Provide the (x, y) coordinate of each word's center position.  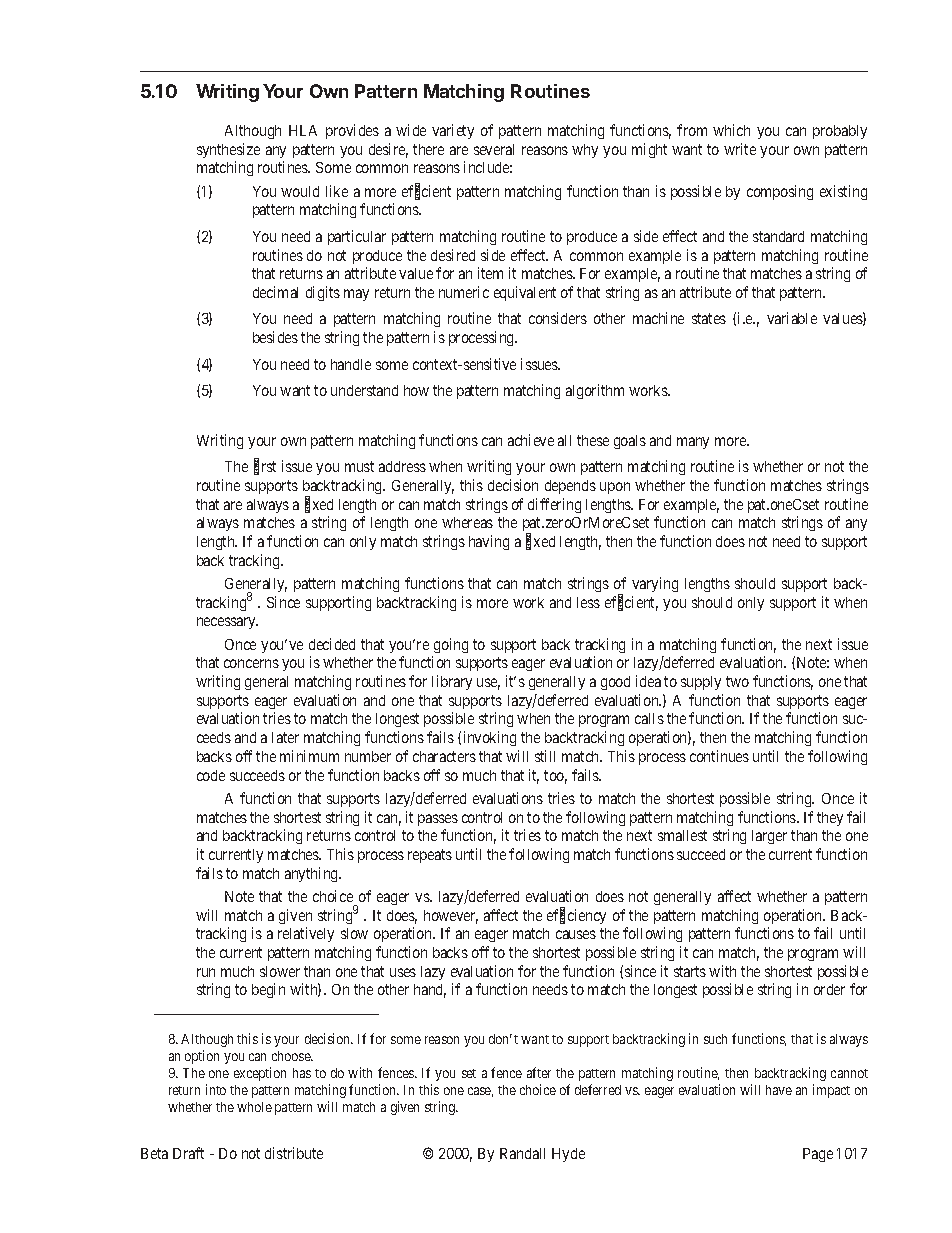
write (740, 149)
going (451, 645)
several (494, 149)
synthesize (228, 150)
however (451, 917)
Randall (522, 1153)
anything (313, 874)
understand (364, 390)
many (693, 443)
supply (701, 683)
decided (332, 644)
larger (769, 837)
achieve (531, 440)
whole (254, 1107)
